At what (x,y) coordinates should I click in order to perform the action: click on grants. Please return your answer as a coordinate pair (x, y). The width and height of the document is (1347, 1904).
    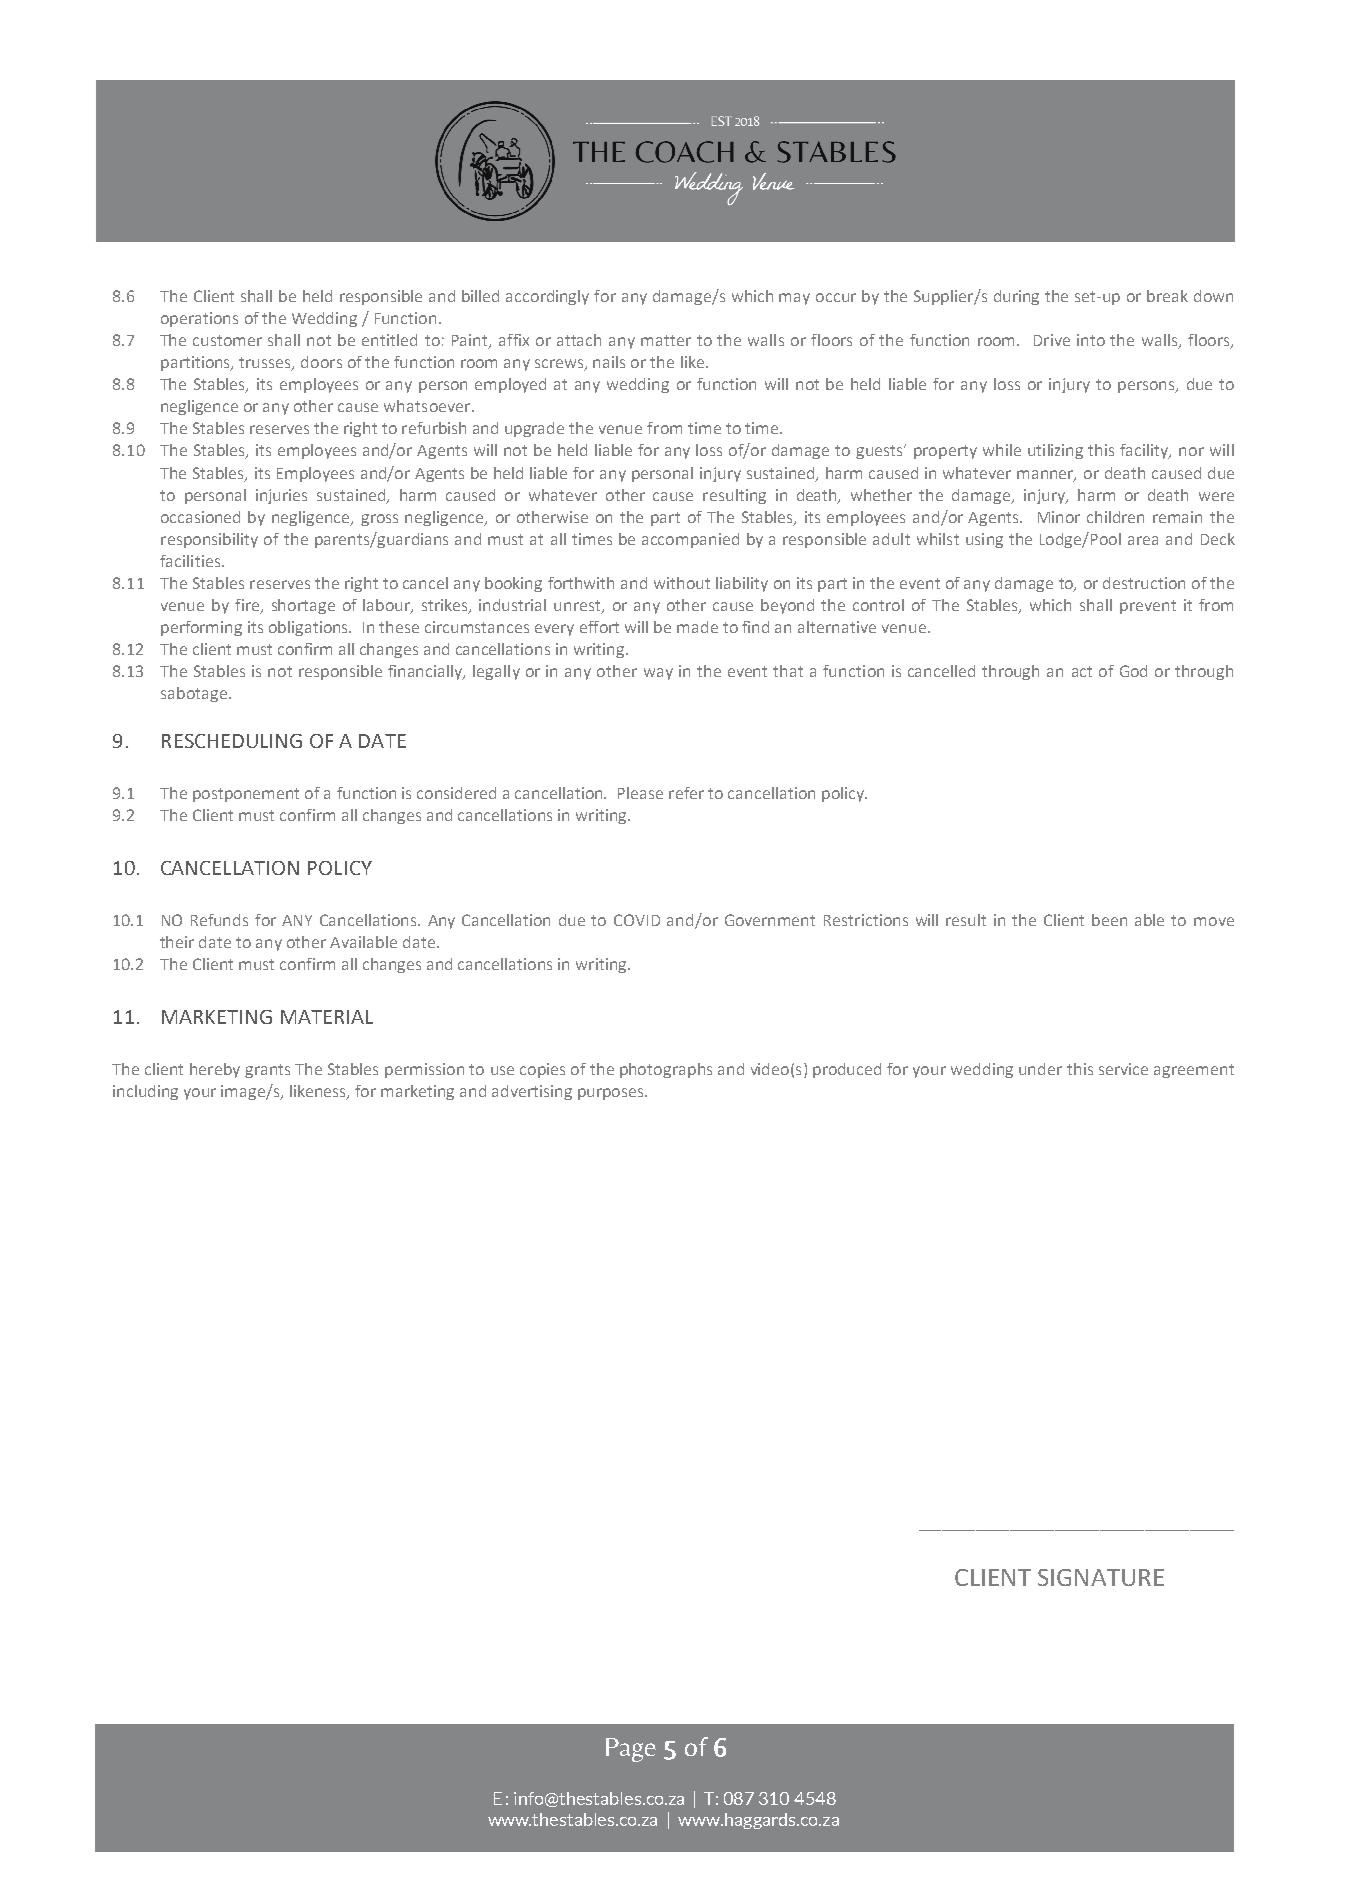
    Looking at the image, I should click on (267, 1071).
